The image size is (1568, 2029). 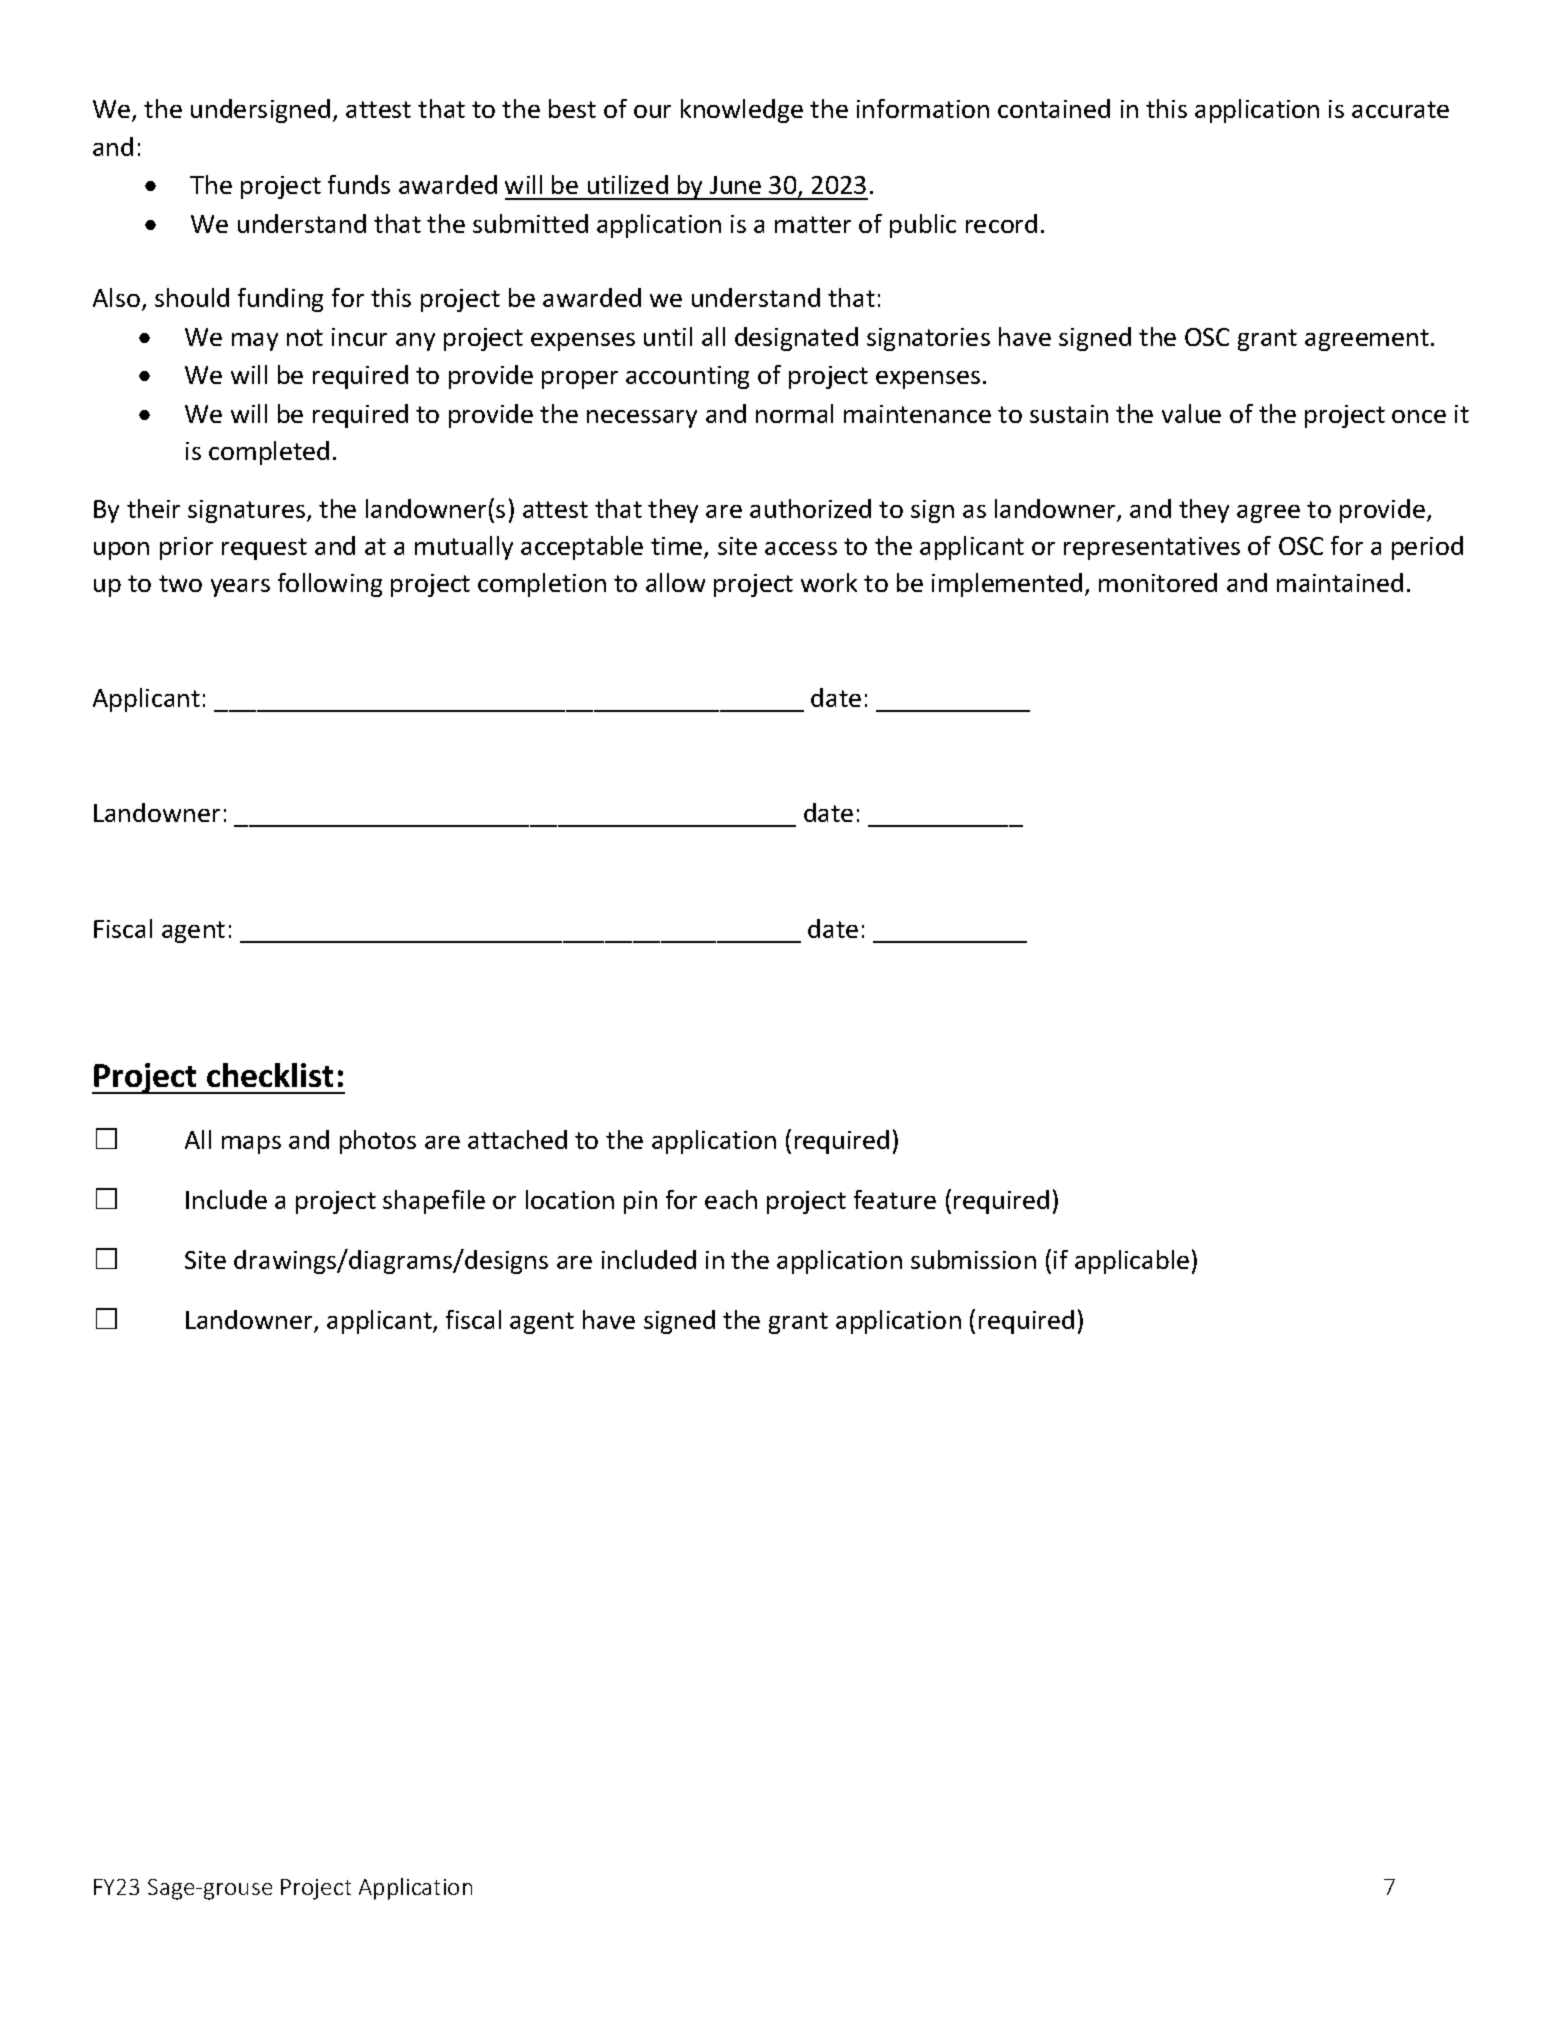 I want to click on accurate, so click(x=1400, y=109).
